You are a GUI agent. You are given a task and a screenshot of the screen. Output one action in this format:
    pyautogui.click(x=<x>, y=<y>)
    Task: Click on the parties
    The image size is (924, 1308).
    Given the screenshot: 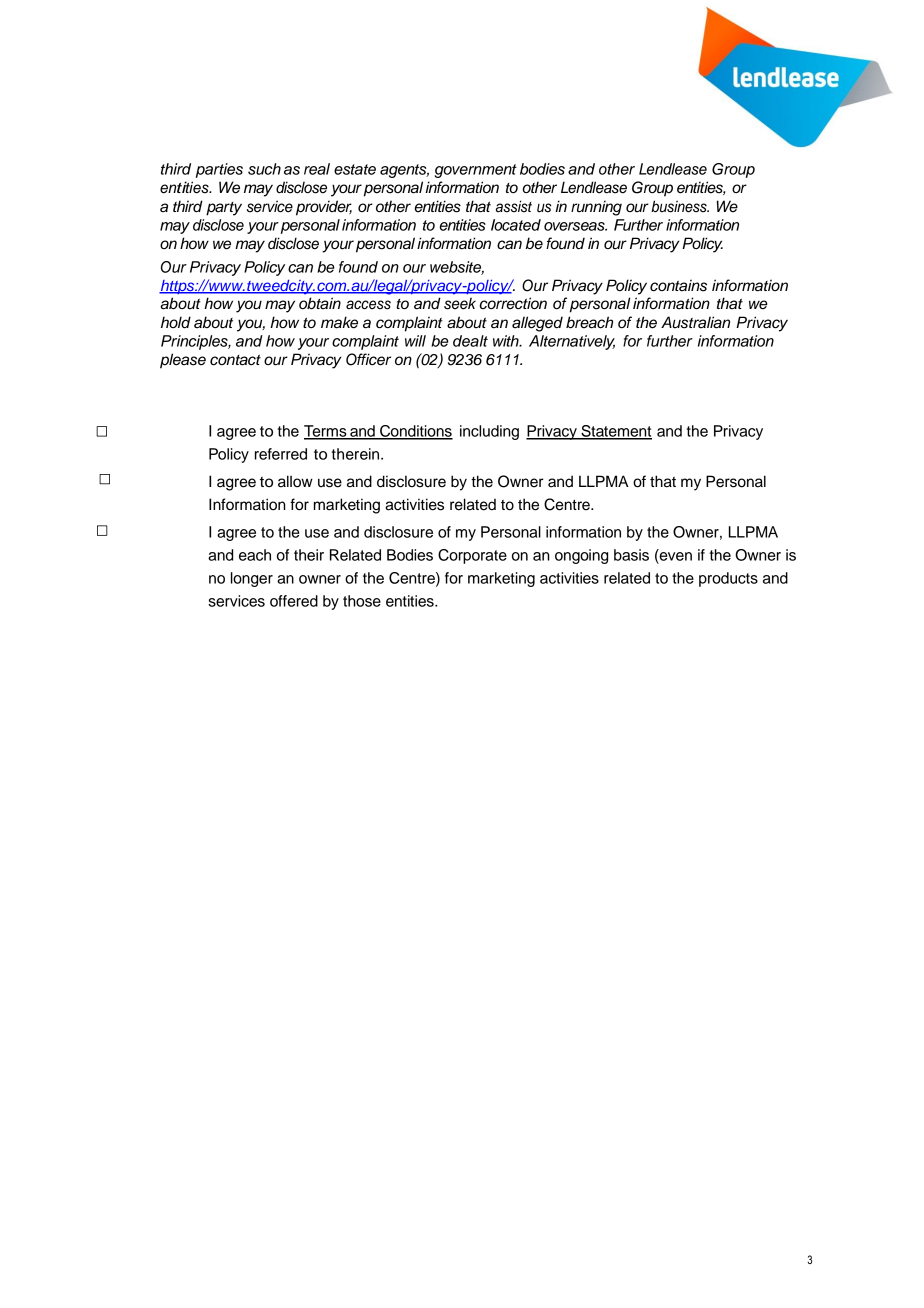 What is the action you would take?
    pyautogui.click(x=219, y=170)
